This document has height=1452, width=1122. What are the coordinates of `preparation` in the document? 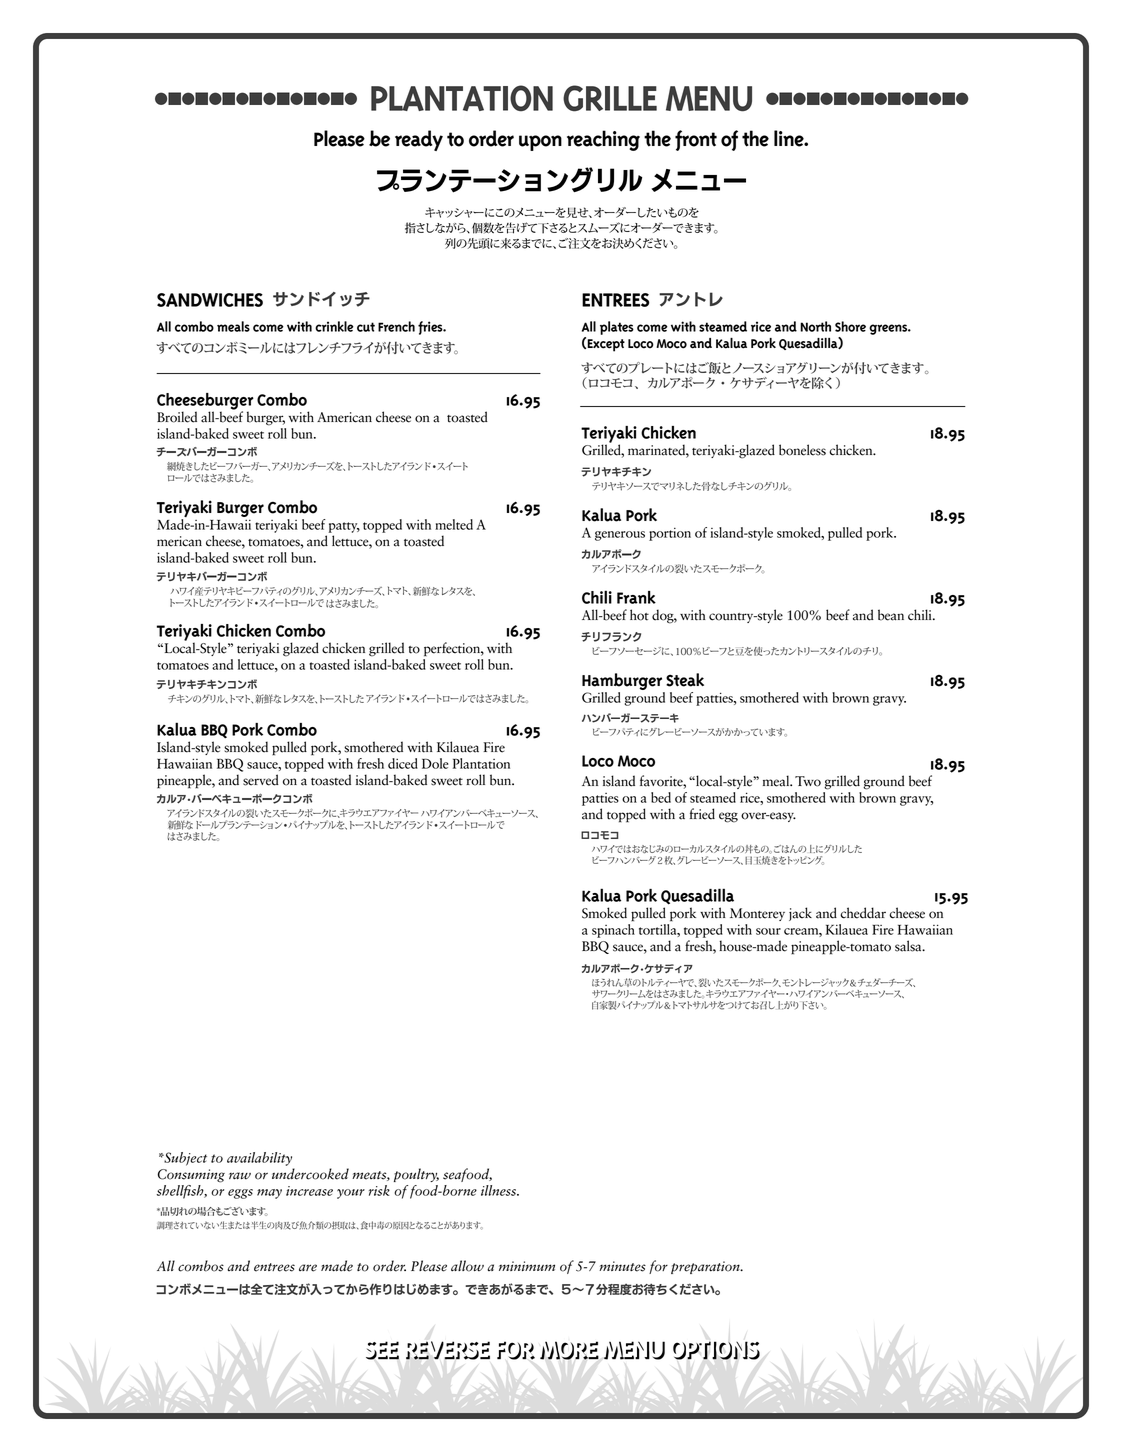 It's located at (706, 1267).
